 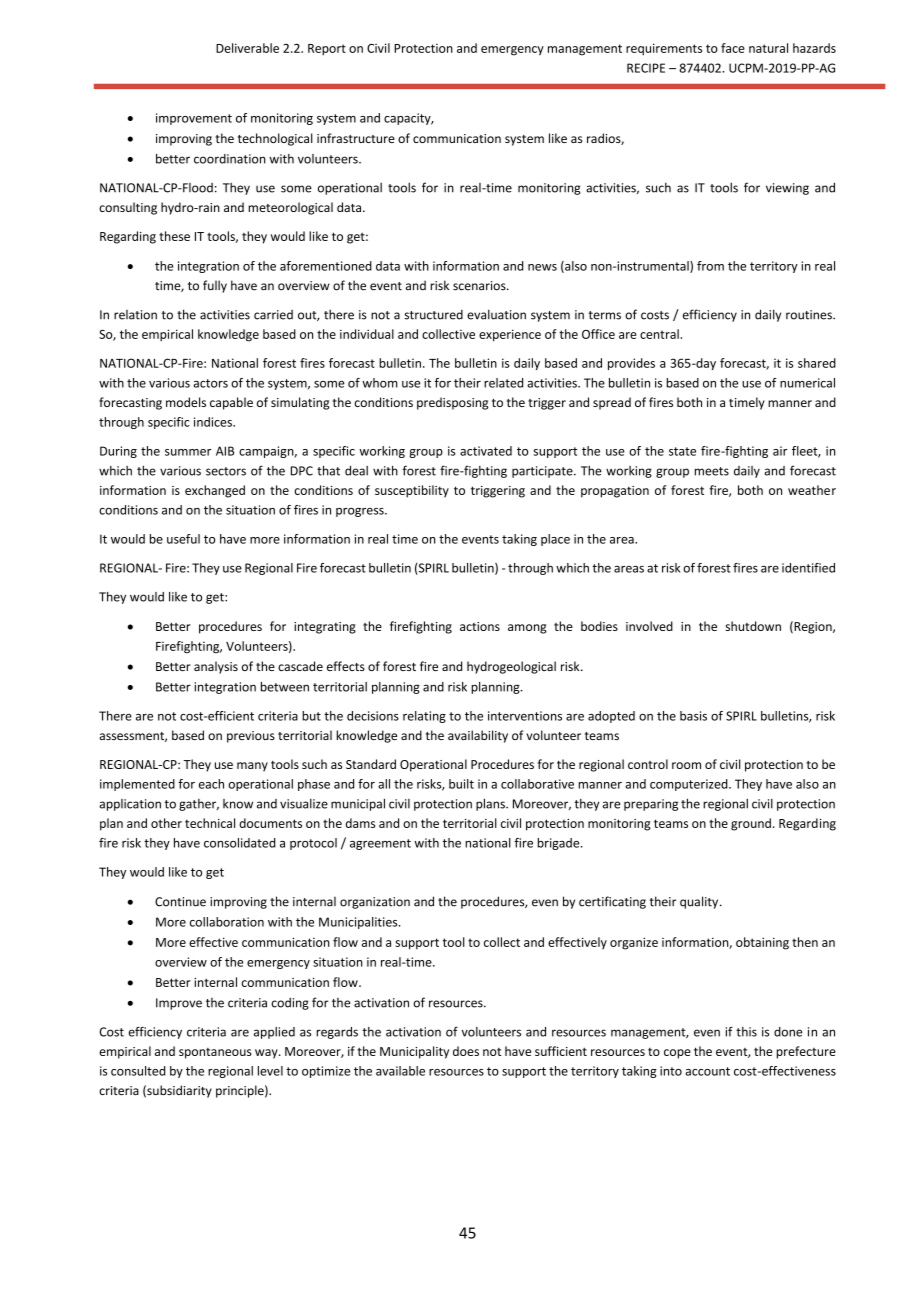 I want to click on does, so click(x=466, y=1051).
